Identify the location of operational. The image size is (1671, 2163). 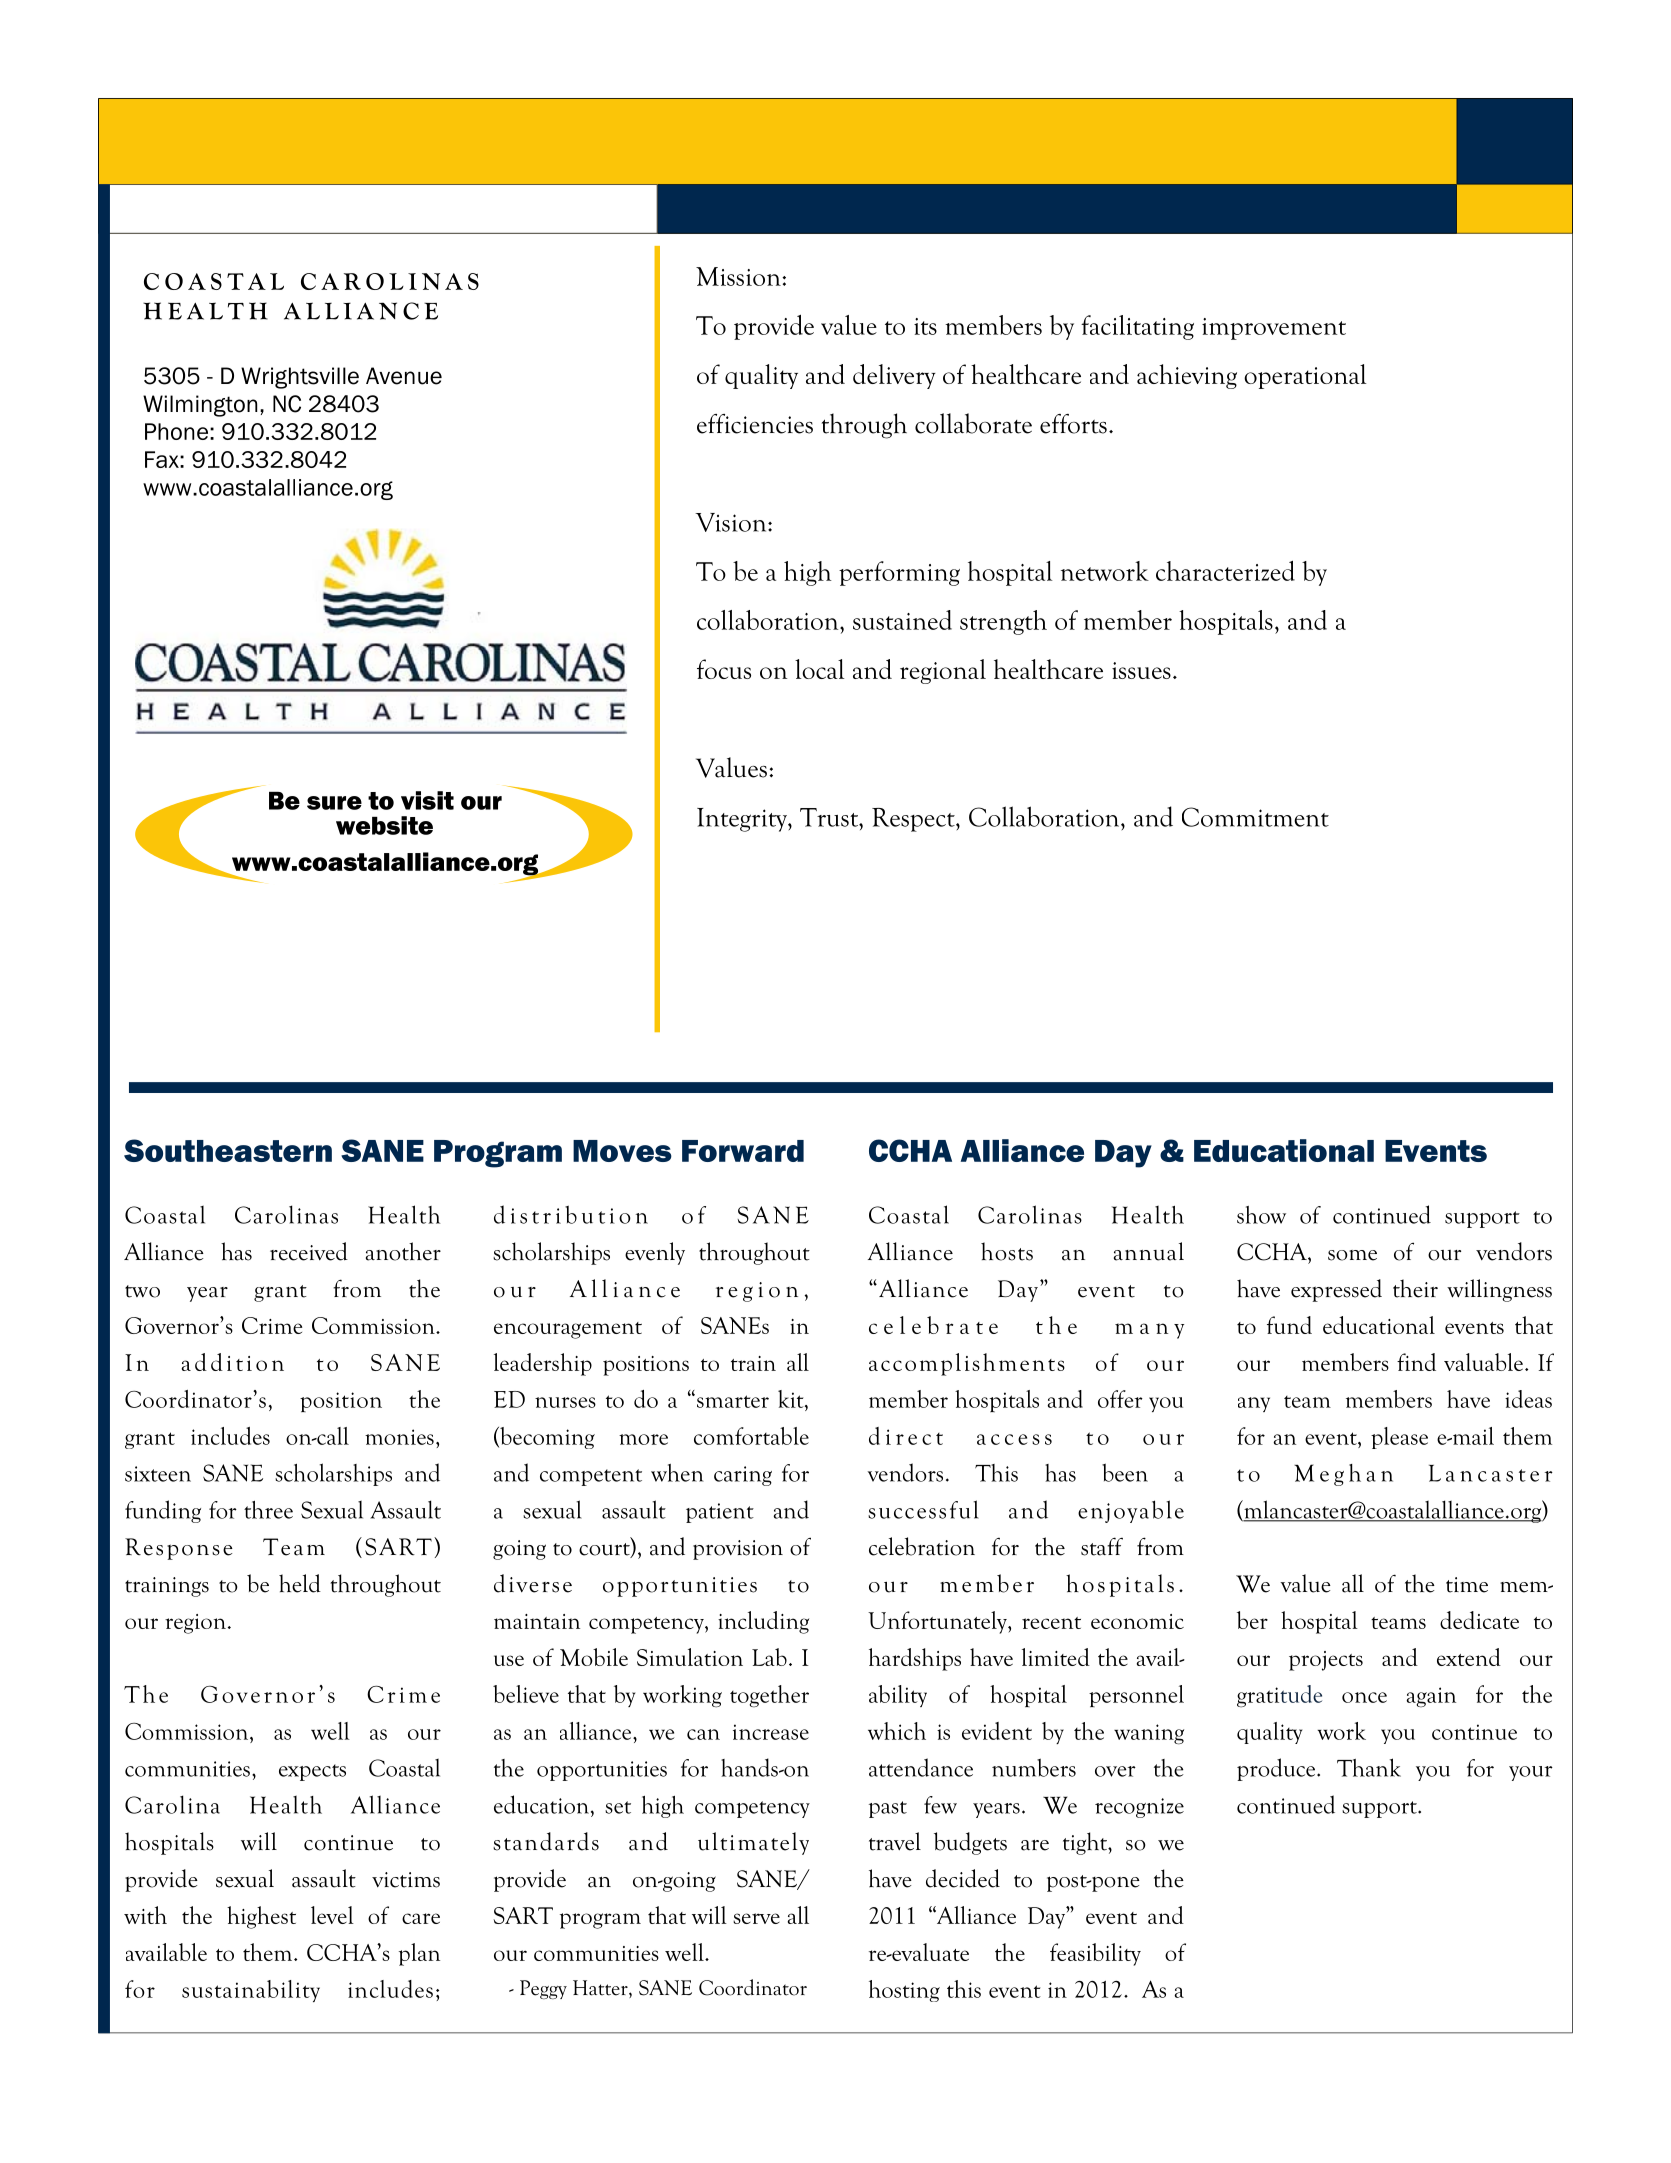
(1305, 376).
